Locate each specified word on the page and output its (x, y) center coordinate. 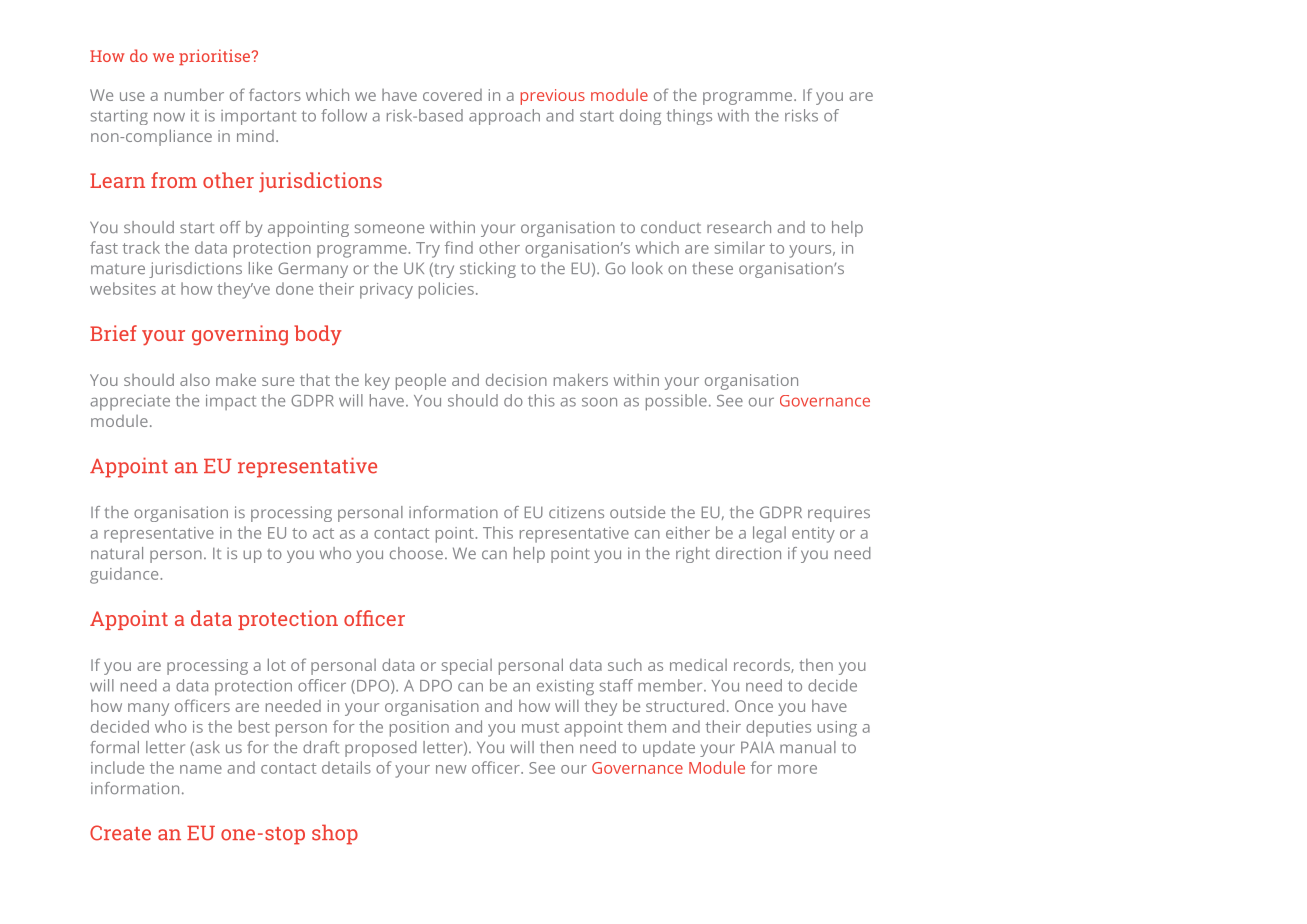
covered (452, 95)
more (797, 769)
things (689, 117)
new (451, 769)
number (194, 94)
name (201, 769)
